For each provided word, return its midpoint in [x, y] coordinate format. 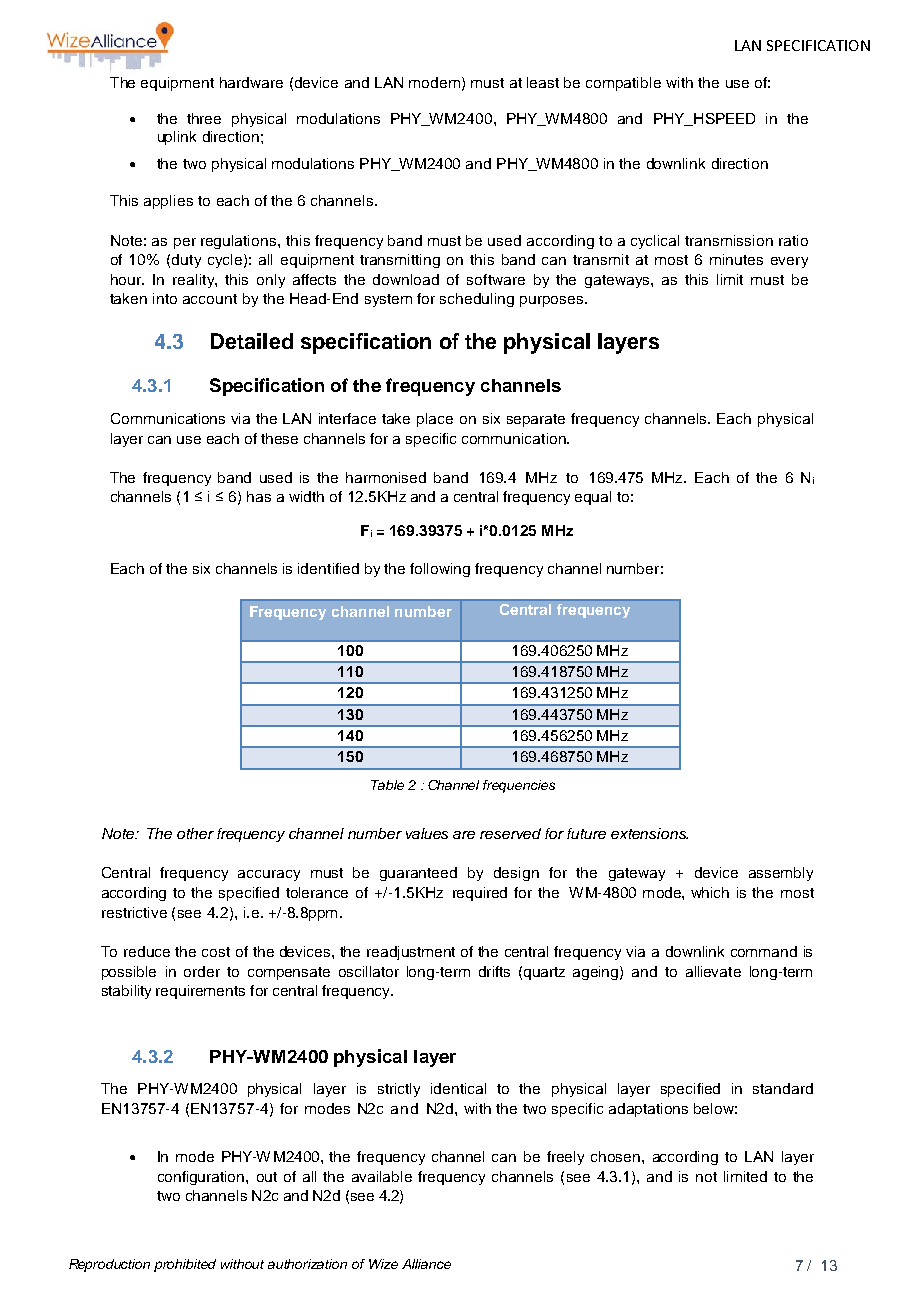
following [440, 570]
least [543, 82]
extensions [649, 833]
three [204, 118]
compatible [623, 84]
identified [328, 568]
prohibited [185, 1265]
